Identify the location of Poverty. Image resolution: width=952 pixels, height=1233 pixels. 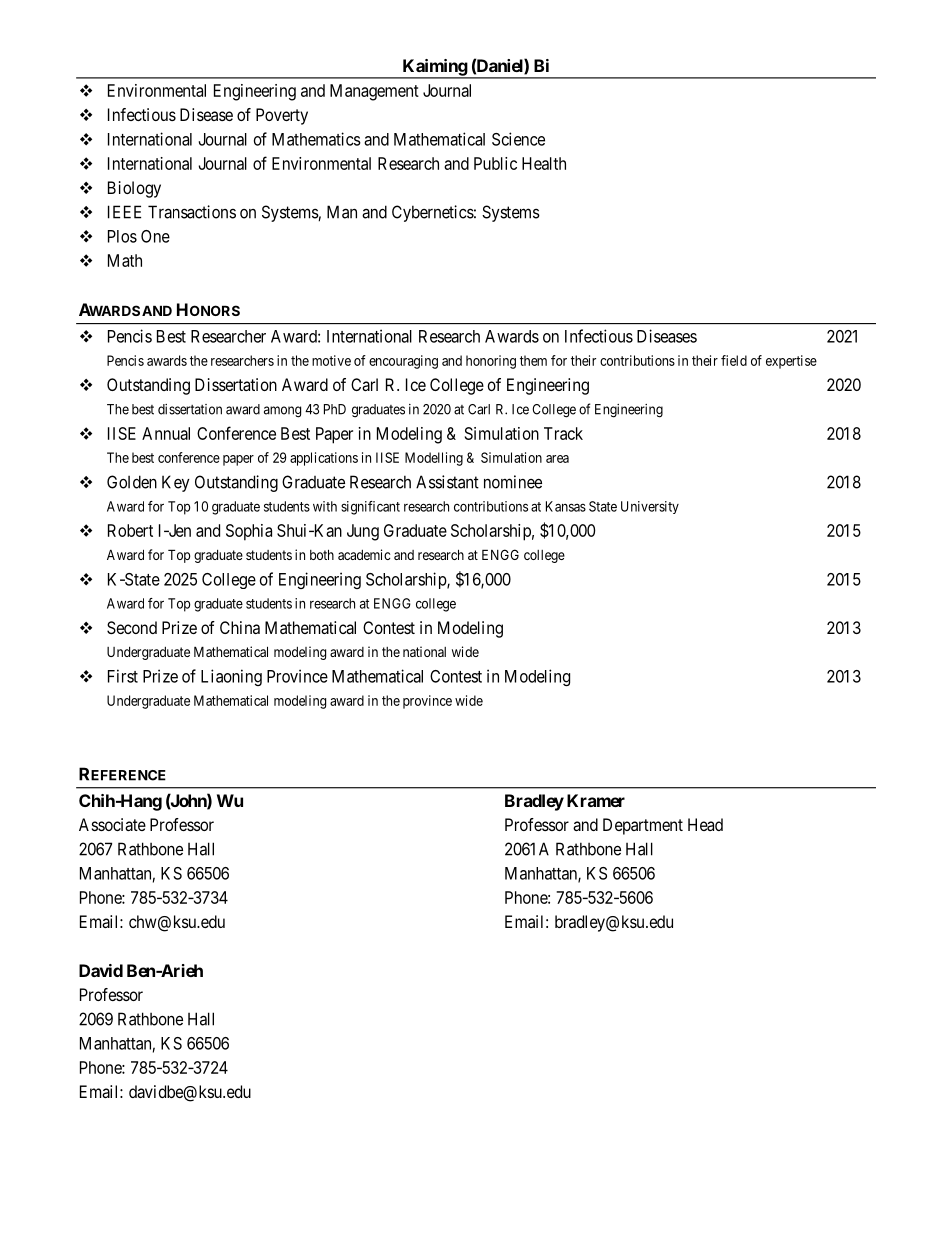
(282, 116).
